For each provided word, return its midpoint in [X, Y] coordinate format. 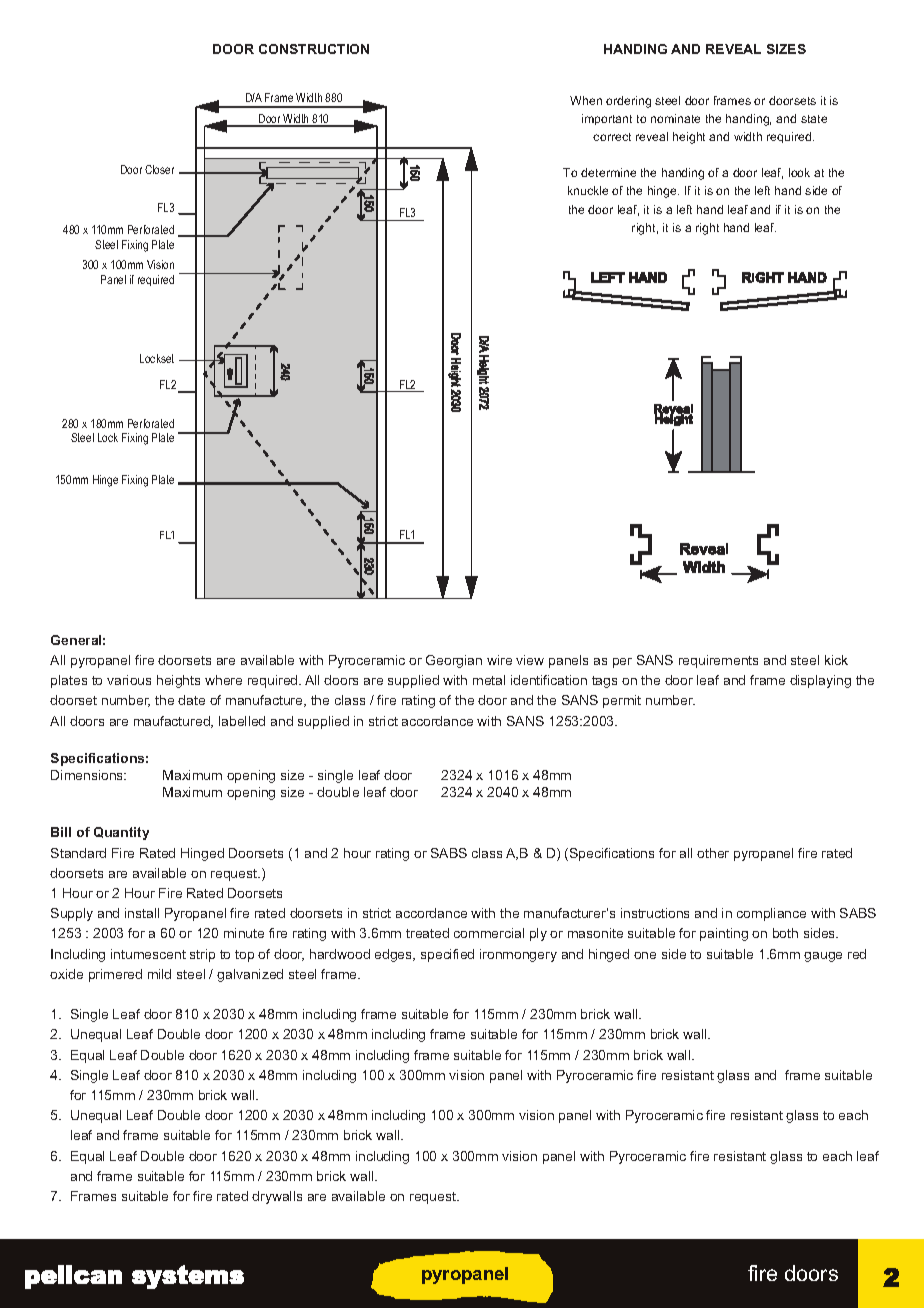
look [799, 172]
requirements [718, 661]
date [191, 700]
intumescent [148, 954]
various [129, 680]
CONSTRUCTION [314, 49]
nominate [675, 118]
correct [612, 137]
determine [608, 172]
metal [489, 680]
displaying [820, 681]
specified [447, 955]
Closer [159, 169]
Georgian [454, 661]
